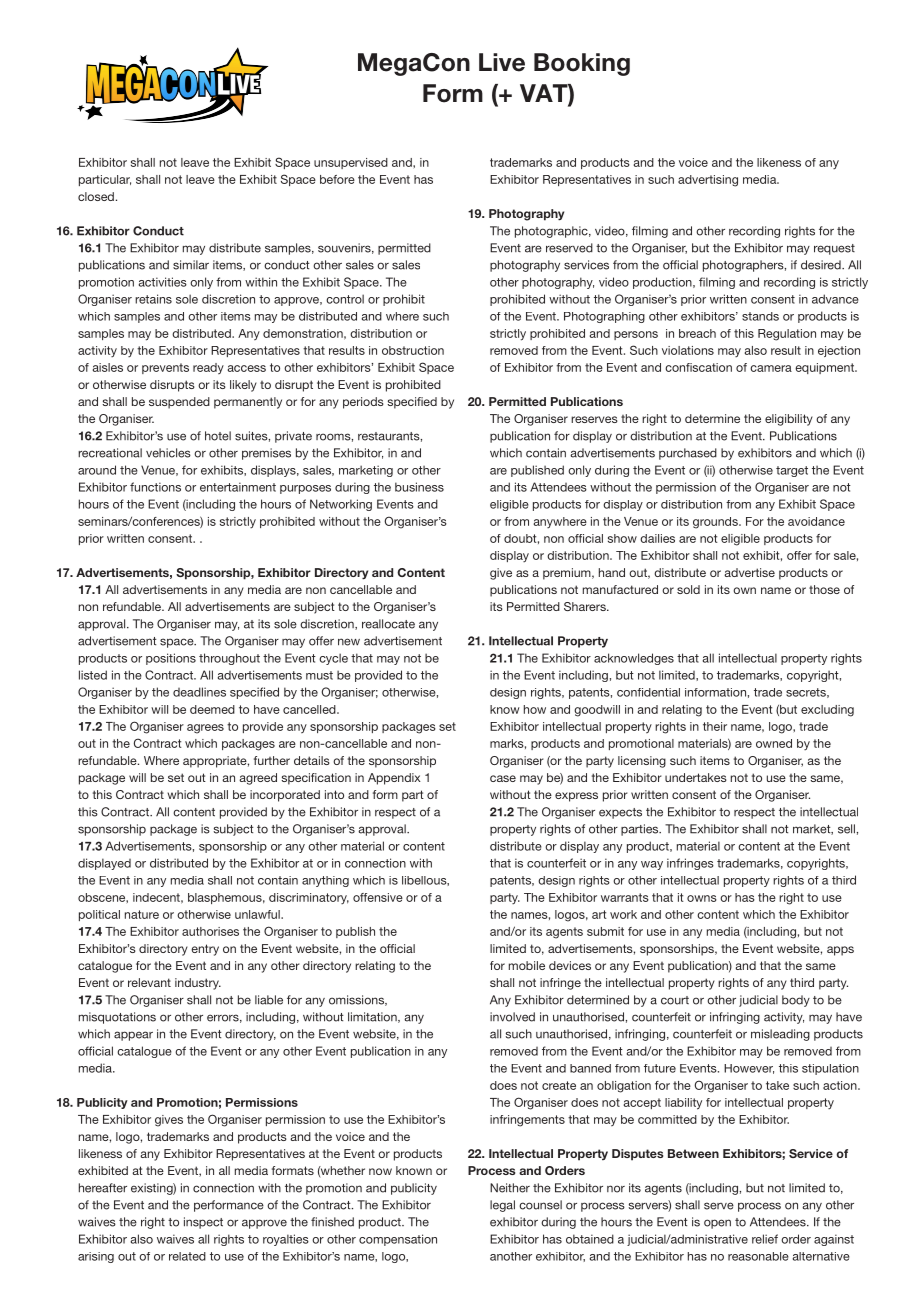  What do you see at coordinates (502, 62) in the screenshot?
I see `Live` at bounding box center [502, 62].
